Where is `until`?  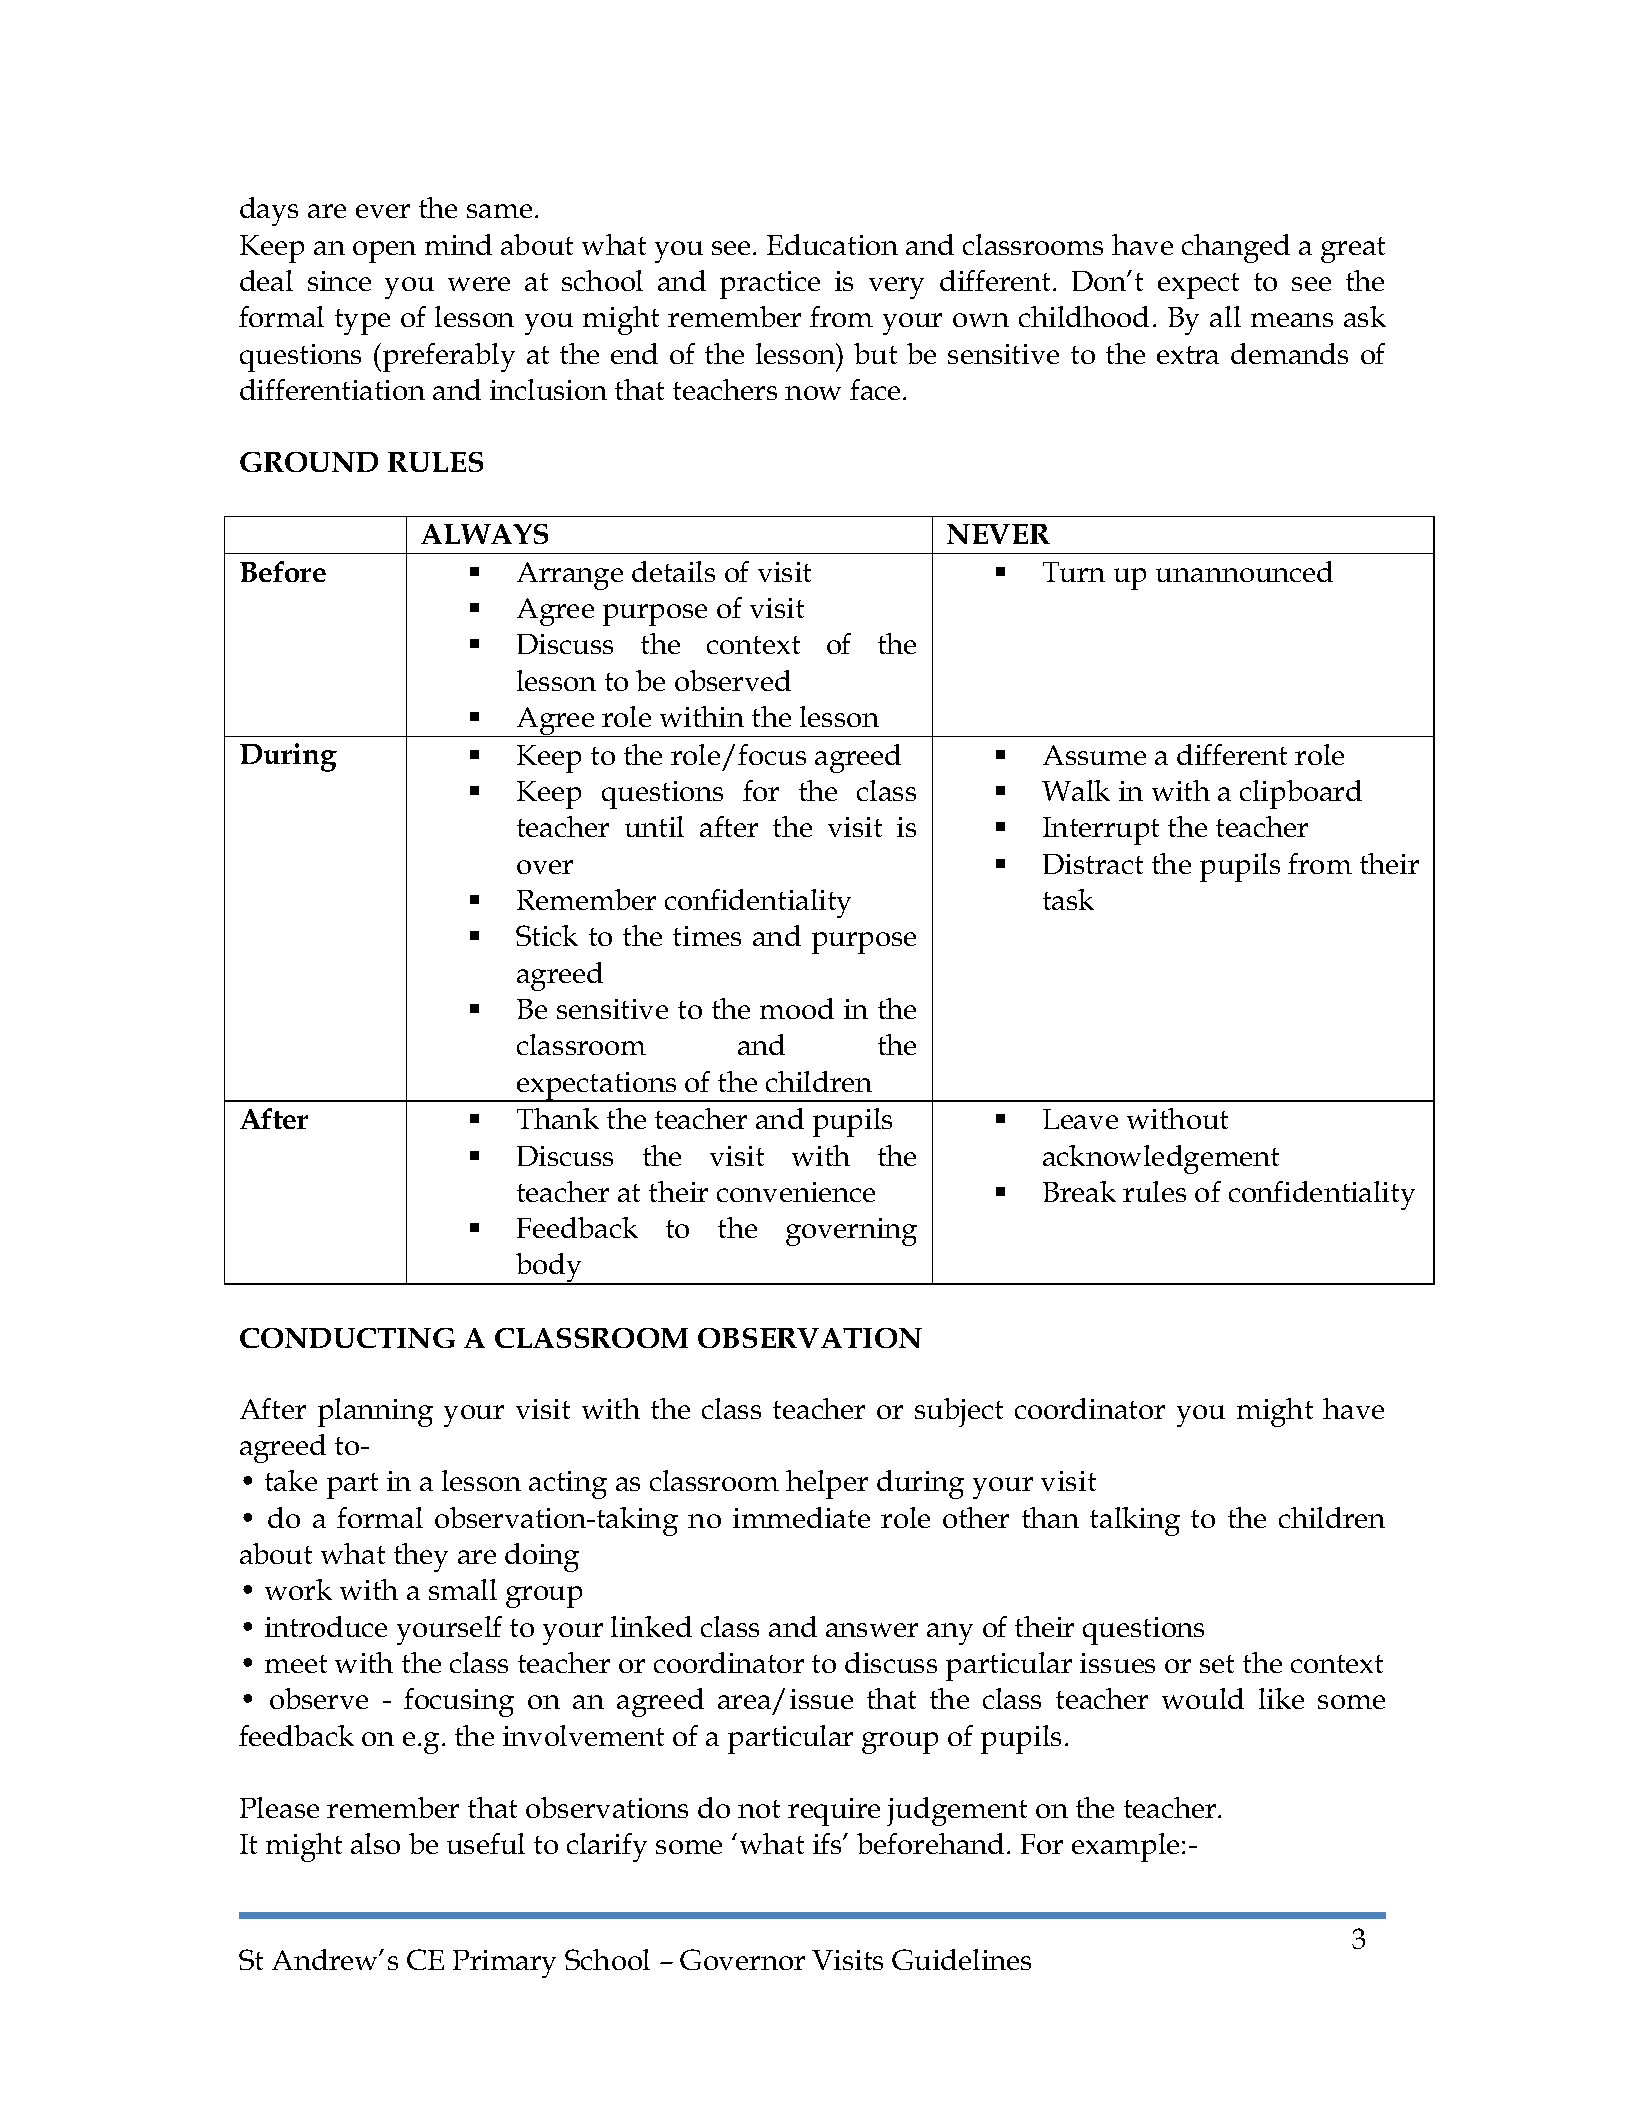
until is located at coordinates (654, 826).
